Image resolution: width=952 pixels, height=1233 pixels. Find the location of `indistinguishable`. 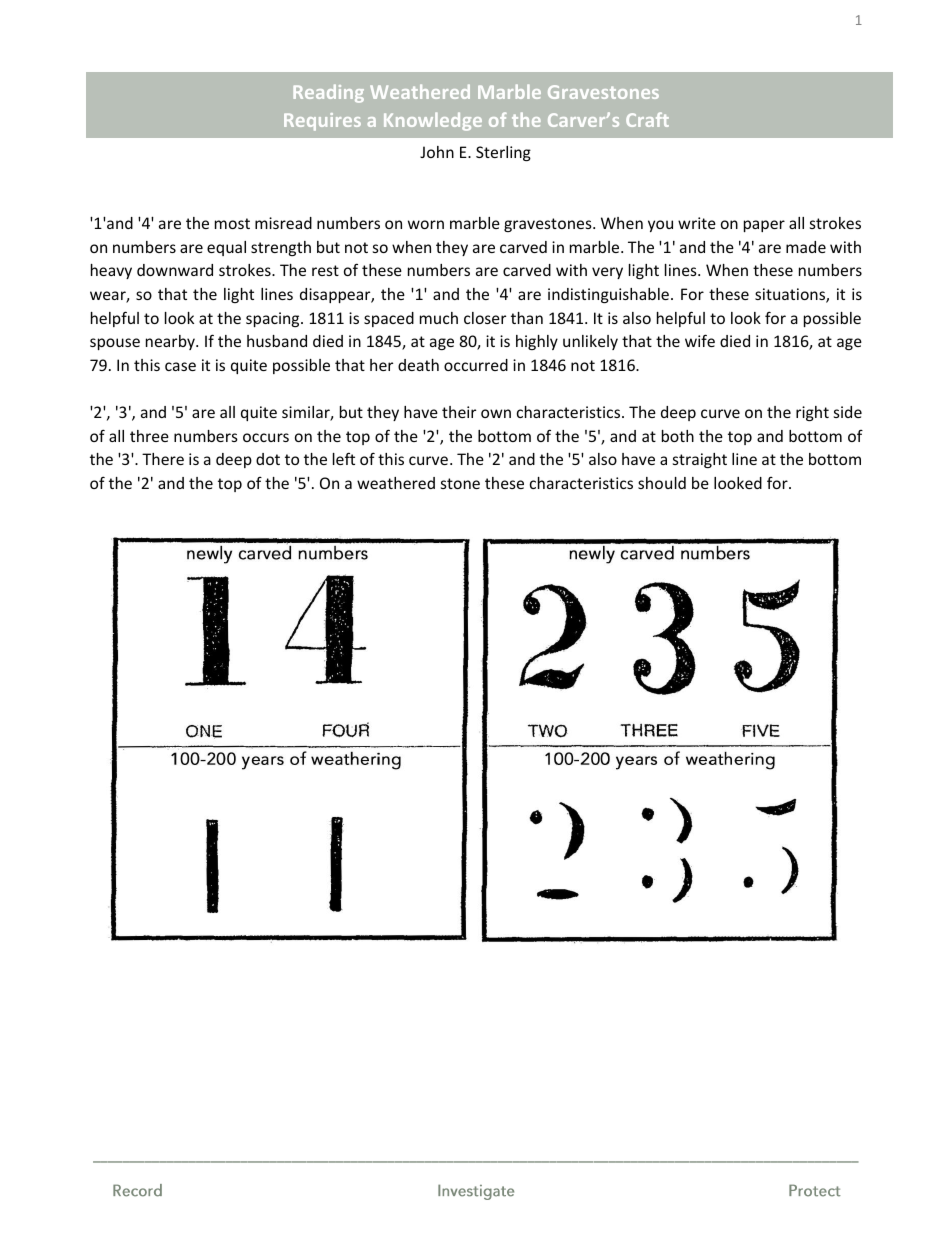

indistinguishable is located at coordinates (608, 295).
